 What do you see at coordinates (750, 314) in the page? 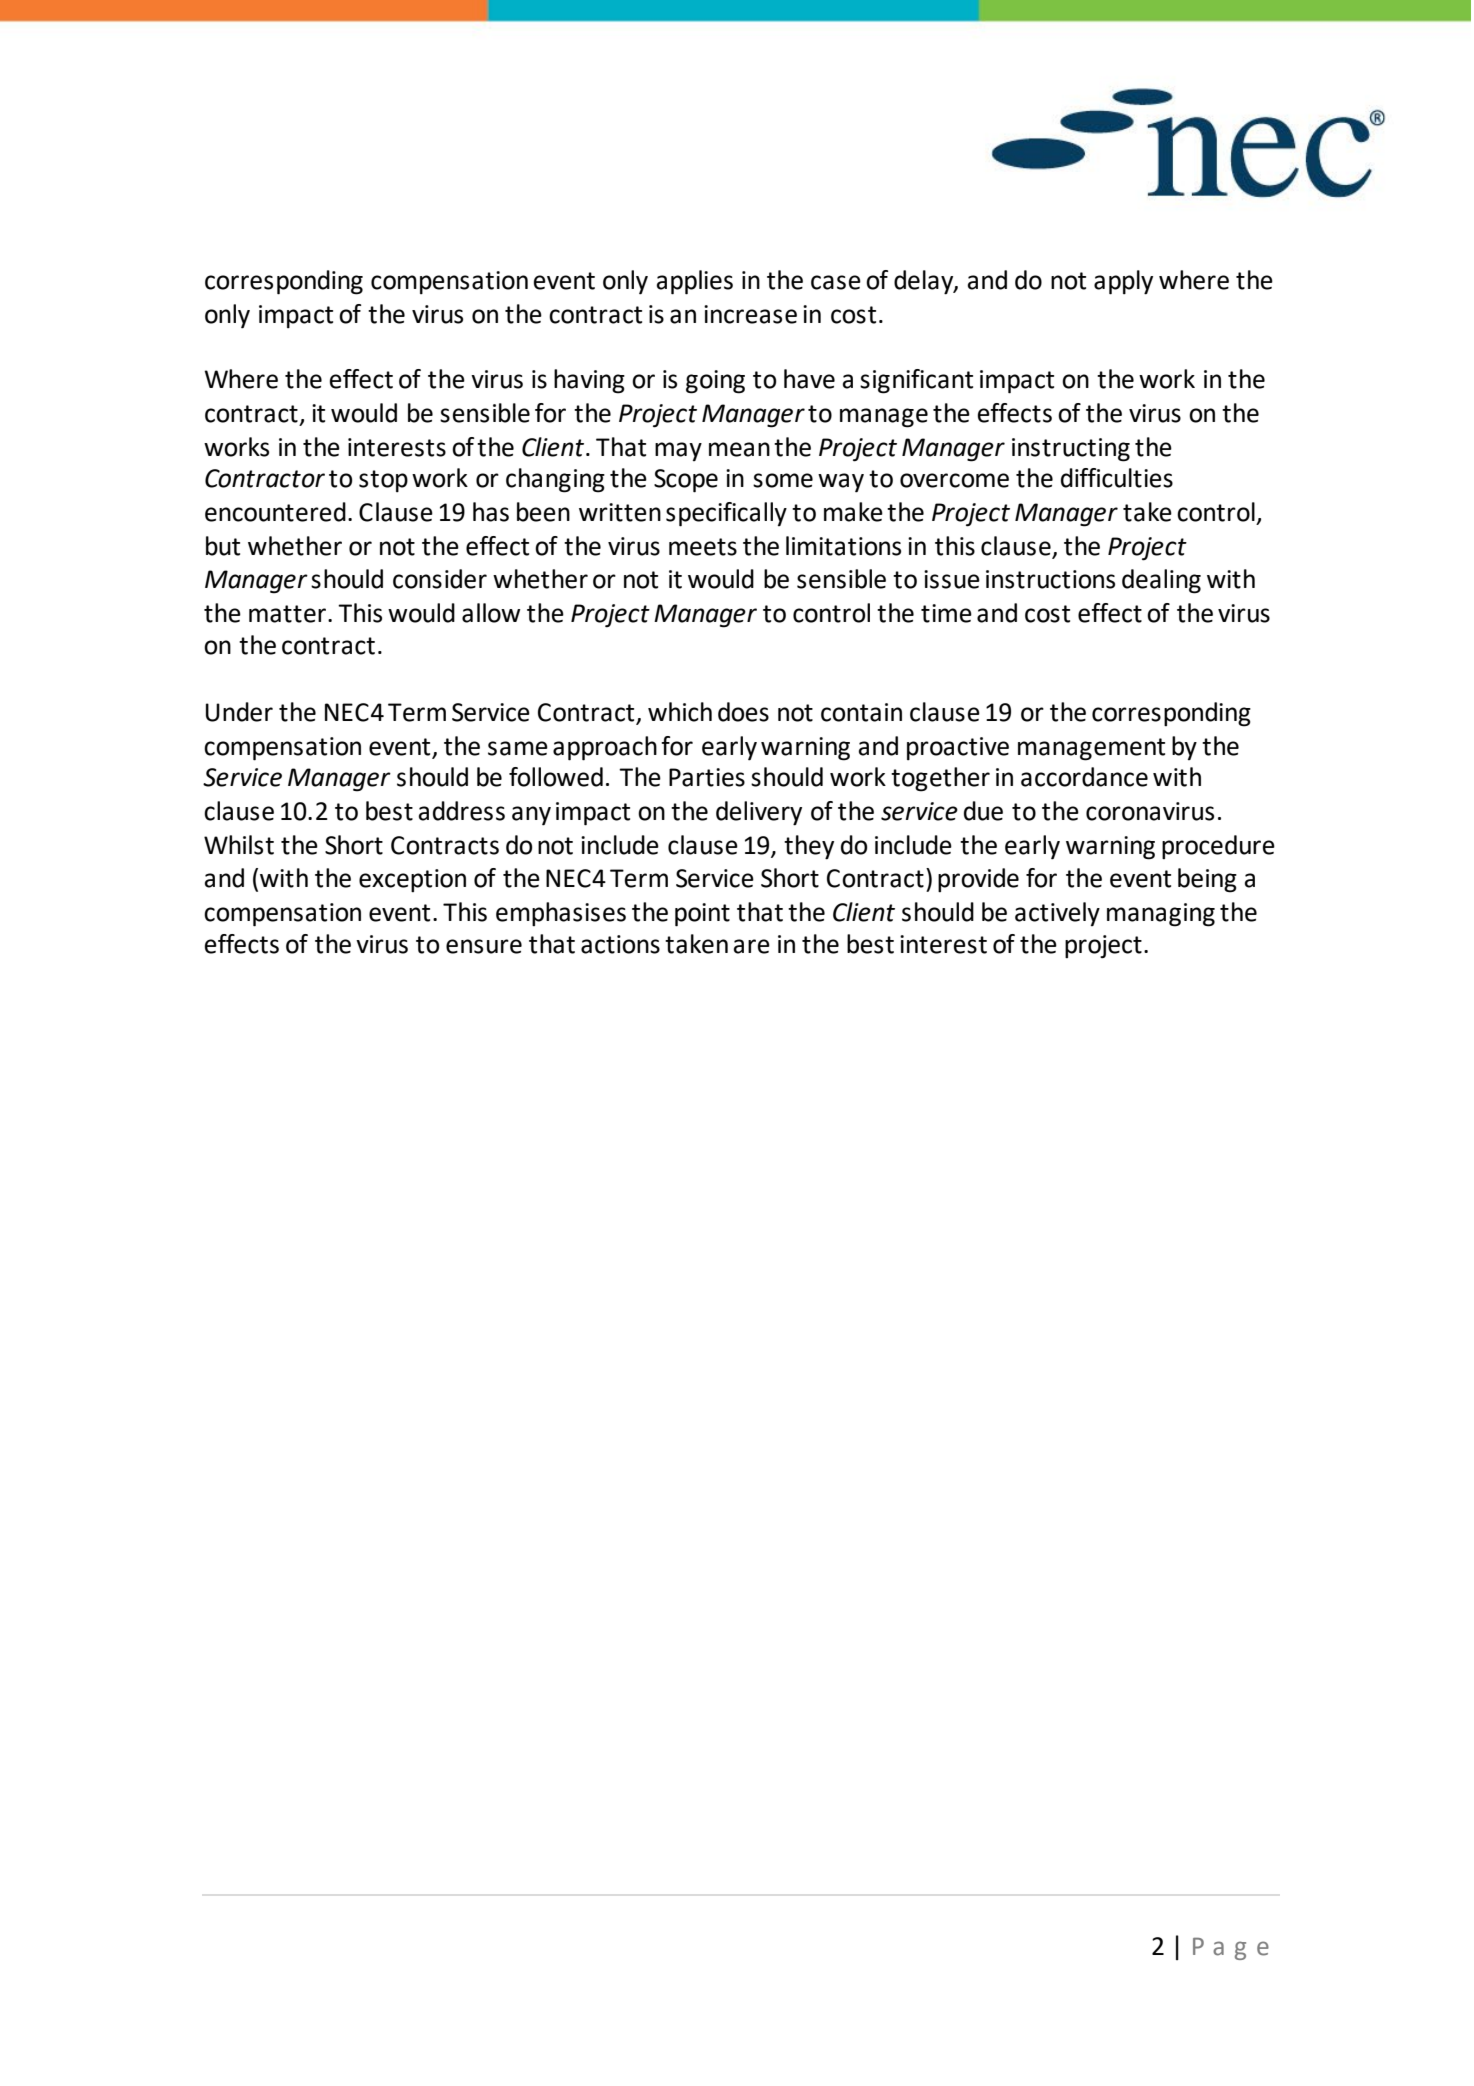
I see `increase` at bounding box center [750, 314].
